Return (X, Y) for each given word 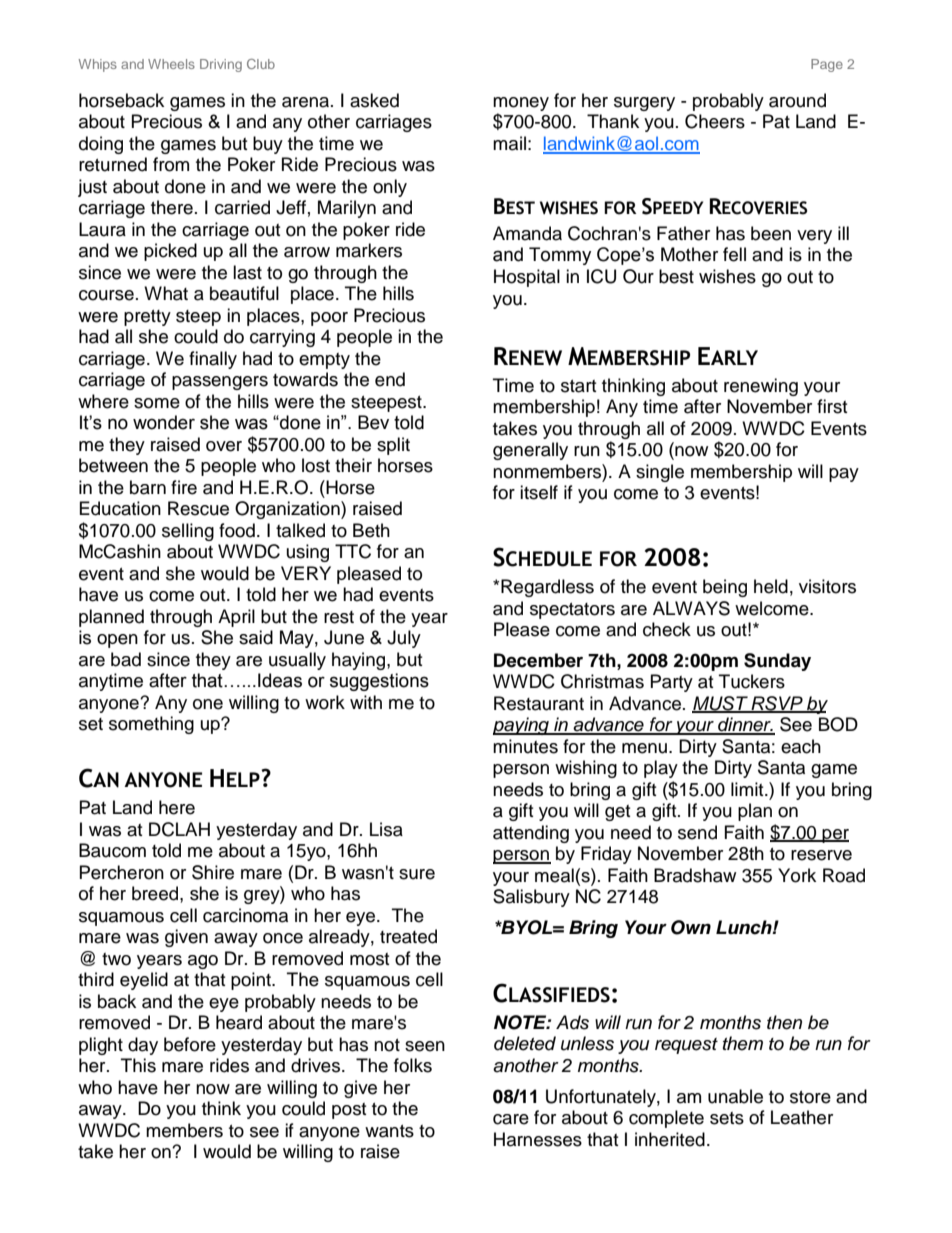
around (797, 100)
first (832, 406)
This (138, 1065)
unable (735, 1096)
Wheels (171, 64)
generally (530, 451)
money (521, 104)
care (511, 1119)
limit (748, 789)
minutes (525, 746)
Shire (213, 872)
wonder (164, 422)
